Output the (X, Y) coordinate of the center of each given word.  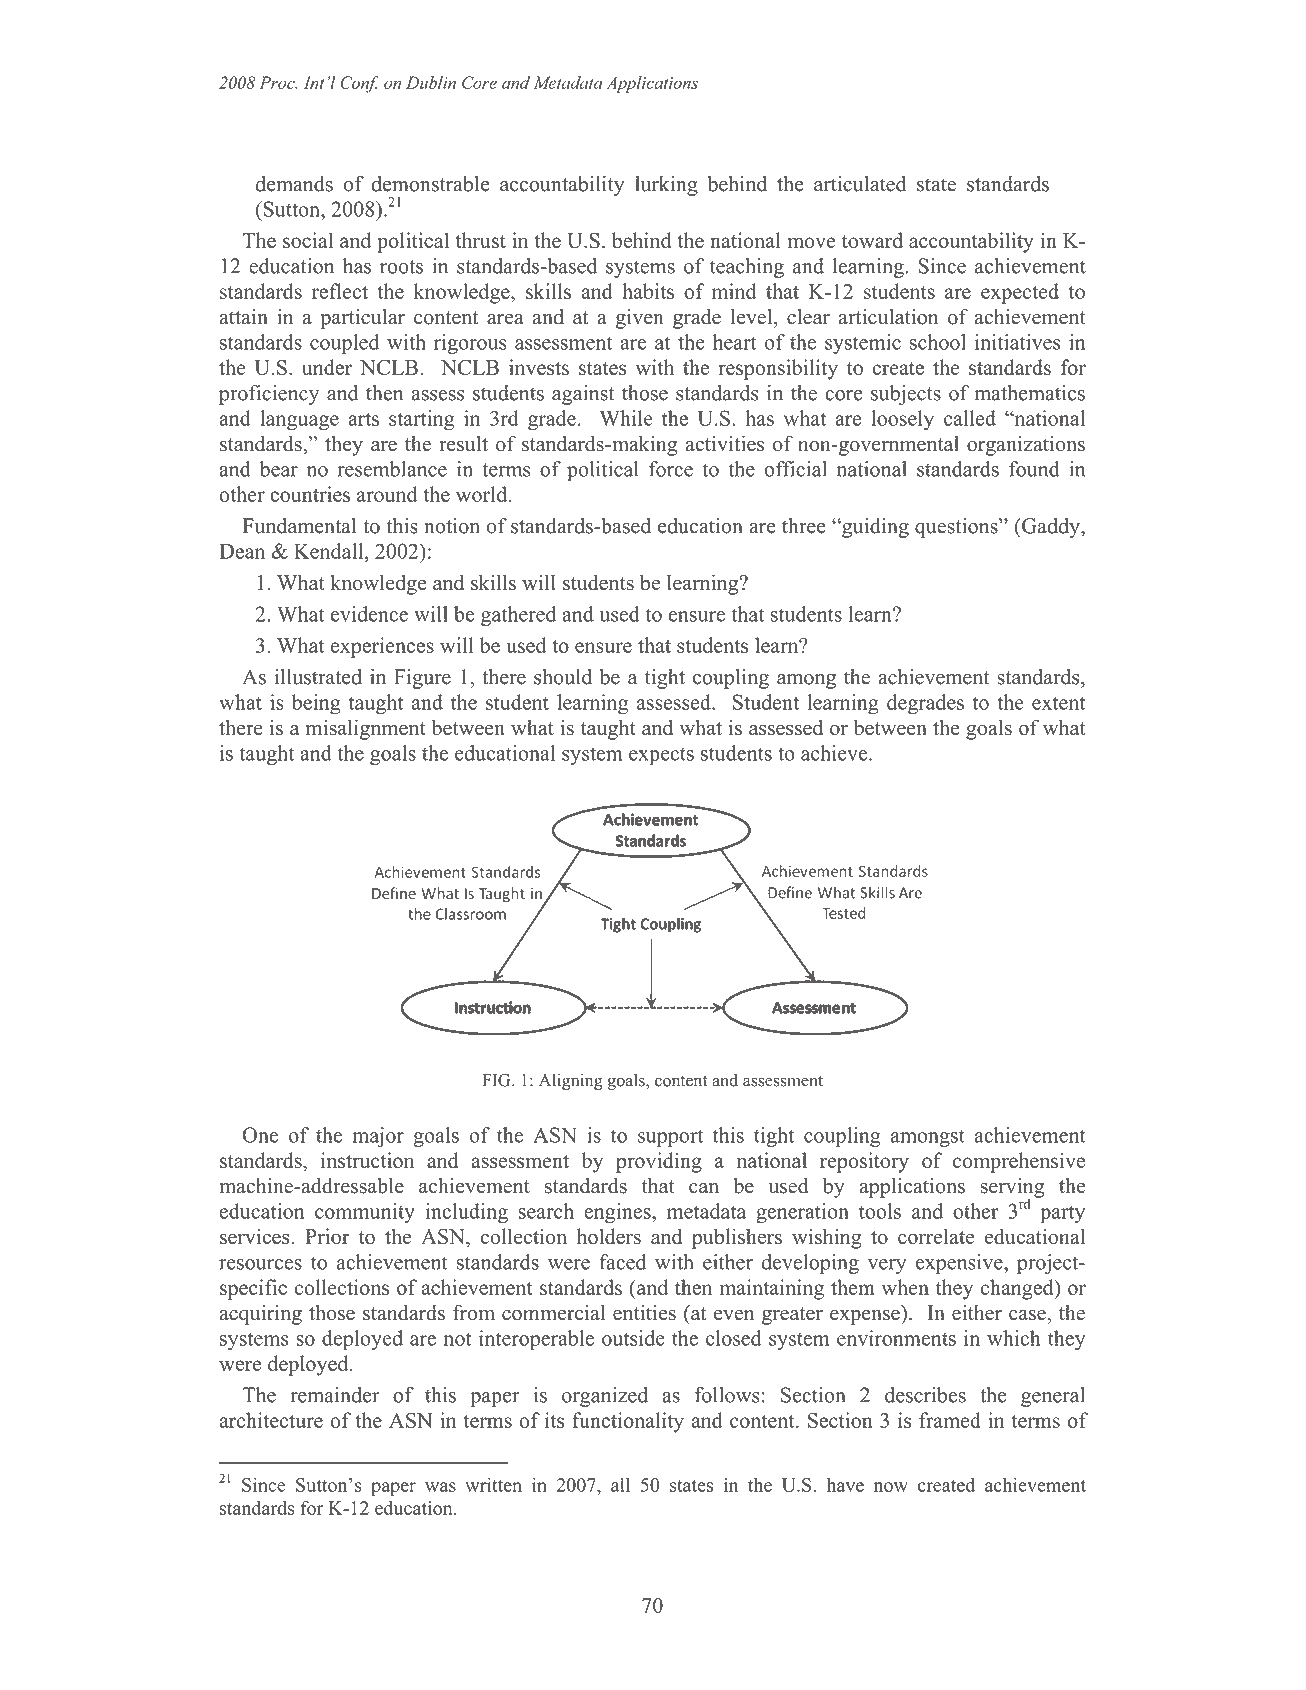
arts (363, 419)
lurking (666, 186)
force (671, 469)
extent (1058, 703)
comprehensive (1019, 1162)
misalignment (366, 729)
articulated (860, 184)
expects (661, 756)
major (378, 1137)
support (670, 1138)
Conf (359, 84)
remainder (335, 1395)
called (970, 418)
